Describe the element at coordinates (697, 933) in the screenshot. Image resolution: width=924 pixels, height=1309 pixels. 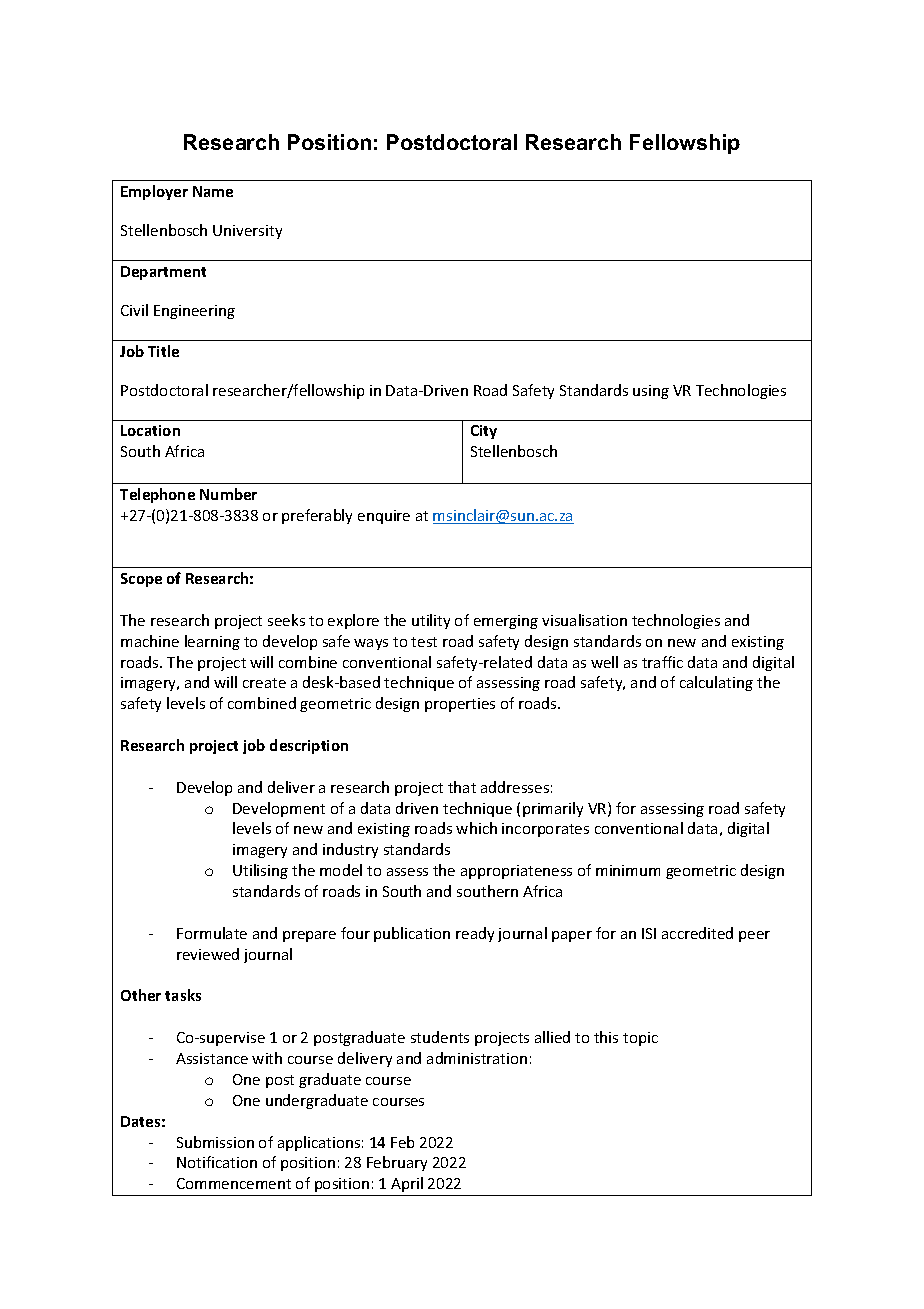
I see `accredited` at that location.
